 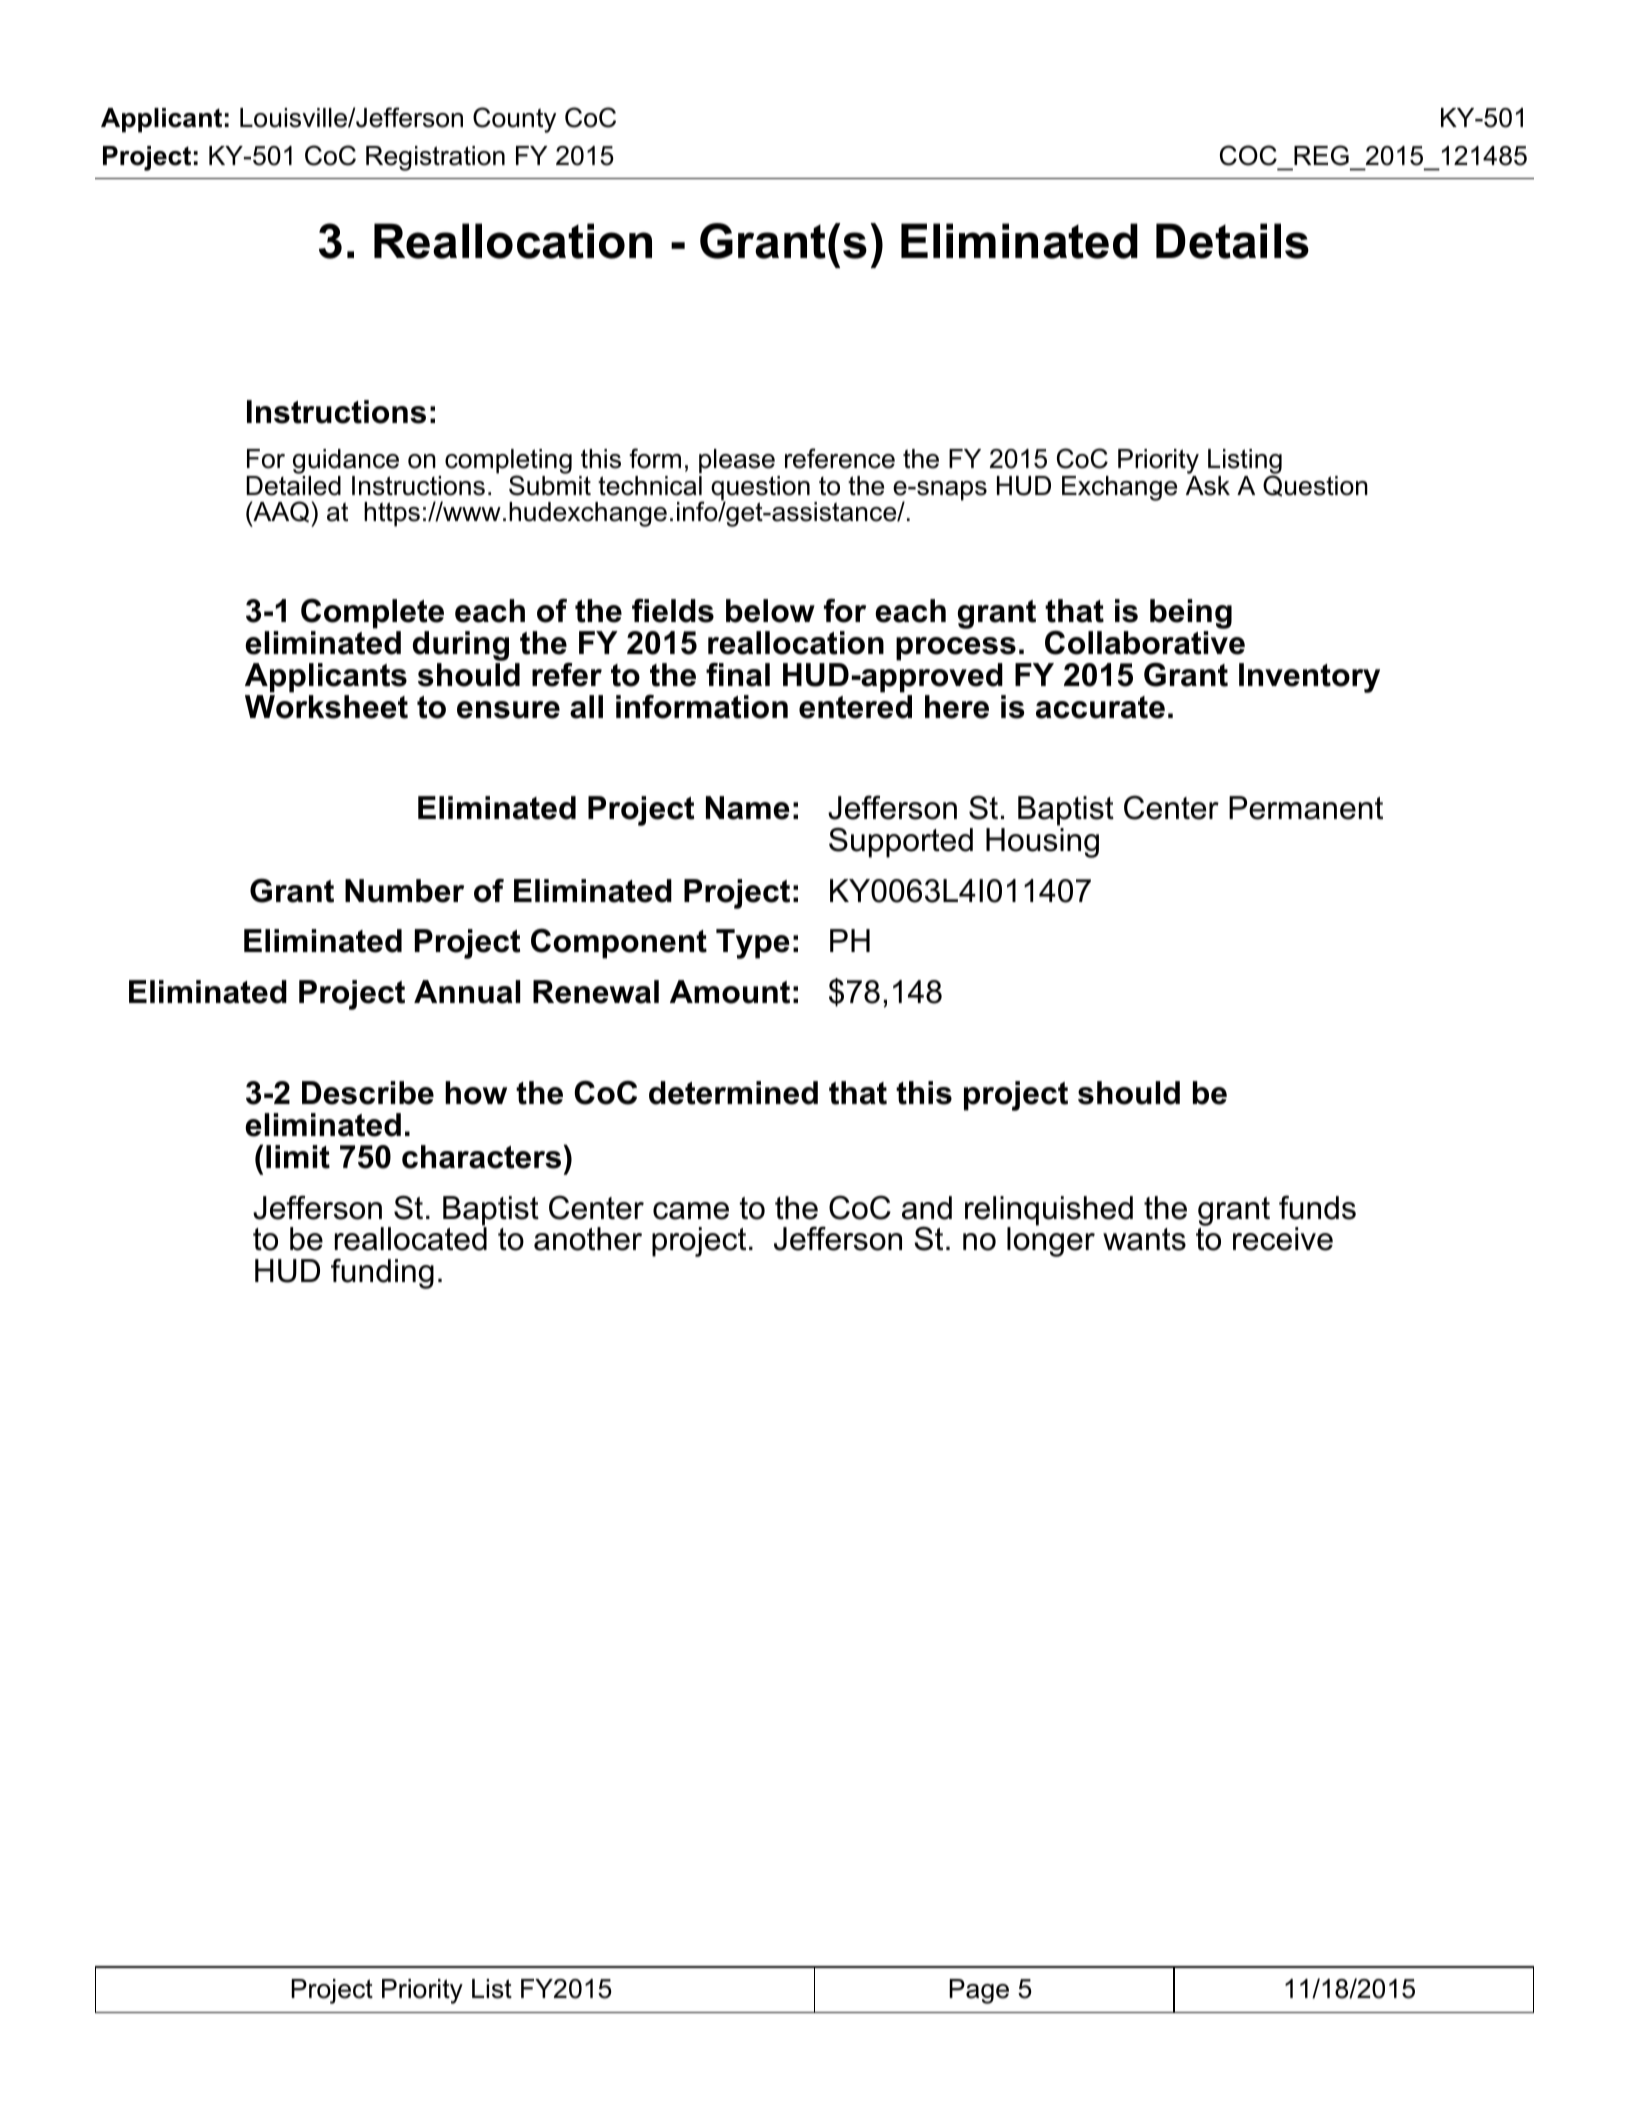 What do you see at coordinates (1232, 241) in the screenshot?
I see `Details` at bounding box center [1232, 241].
